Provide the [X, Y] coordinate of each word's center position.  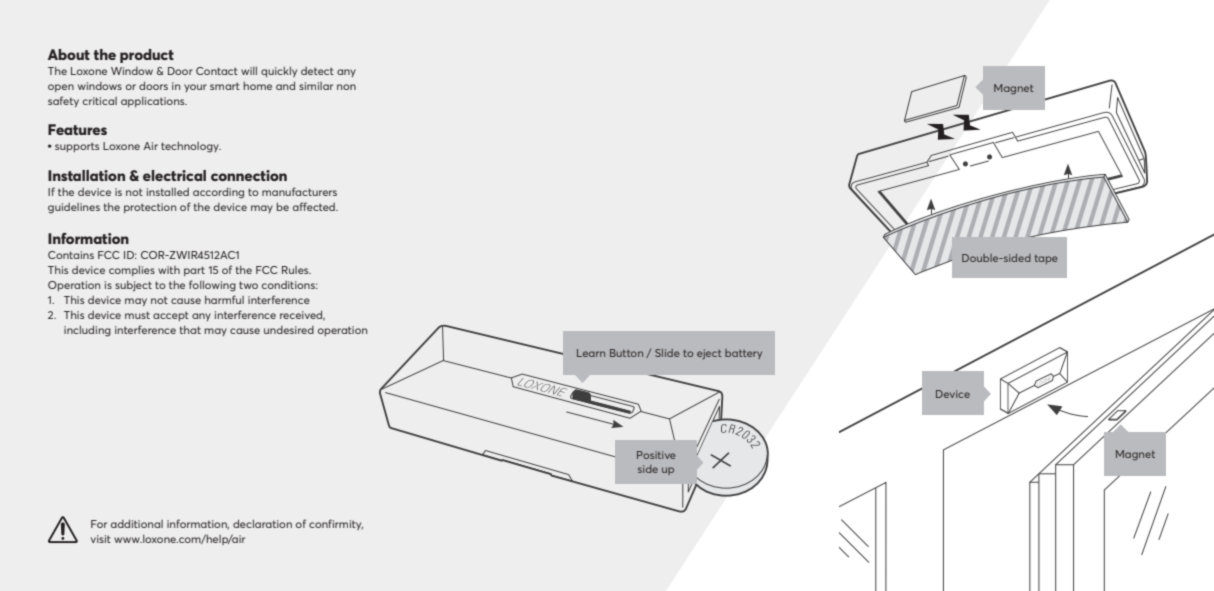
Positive [656, 455]
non [346, 87]
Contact [217, 71]
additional [137, 524]
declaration [262, 524]
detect [317, 71]
